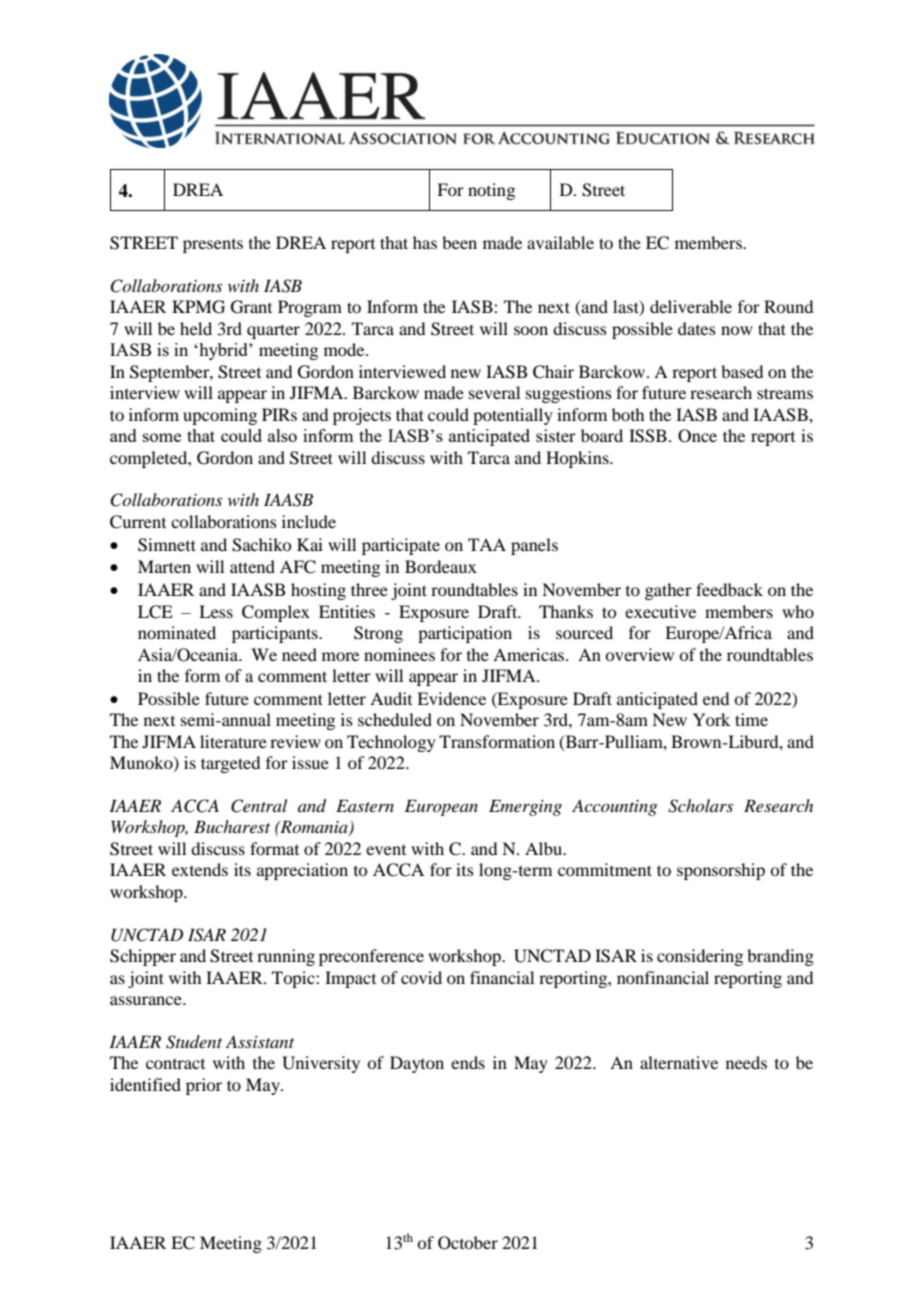 The width and height of the screenshot is (924, 1308). What do you see at coordinates (697, 436) in the screenshot?
I see `Once` at bounding box center [697, 436].
